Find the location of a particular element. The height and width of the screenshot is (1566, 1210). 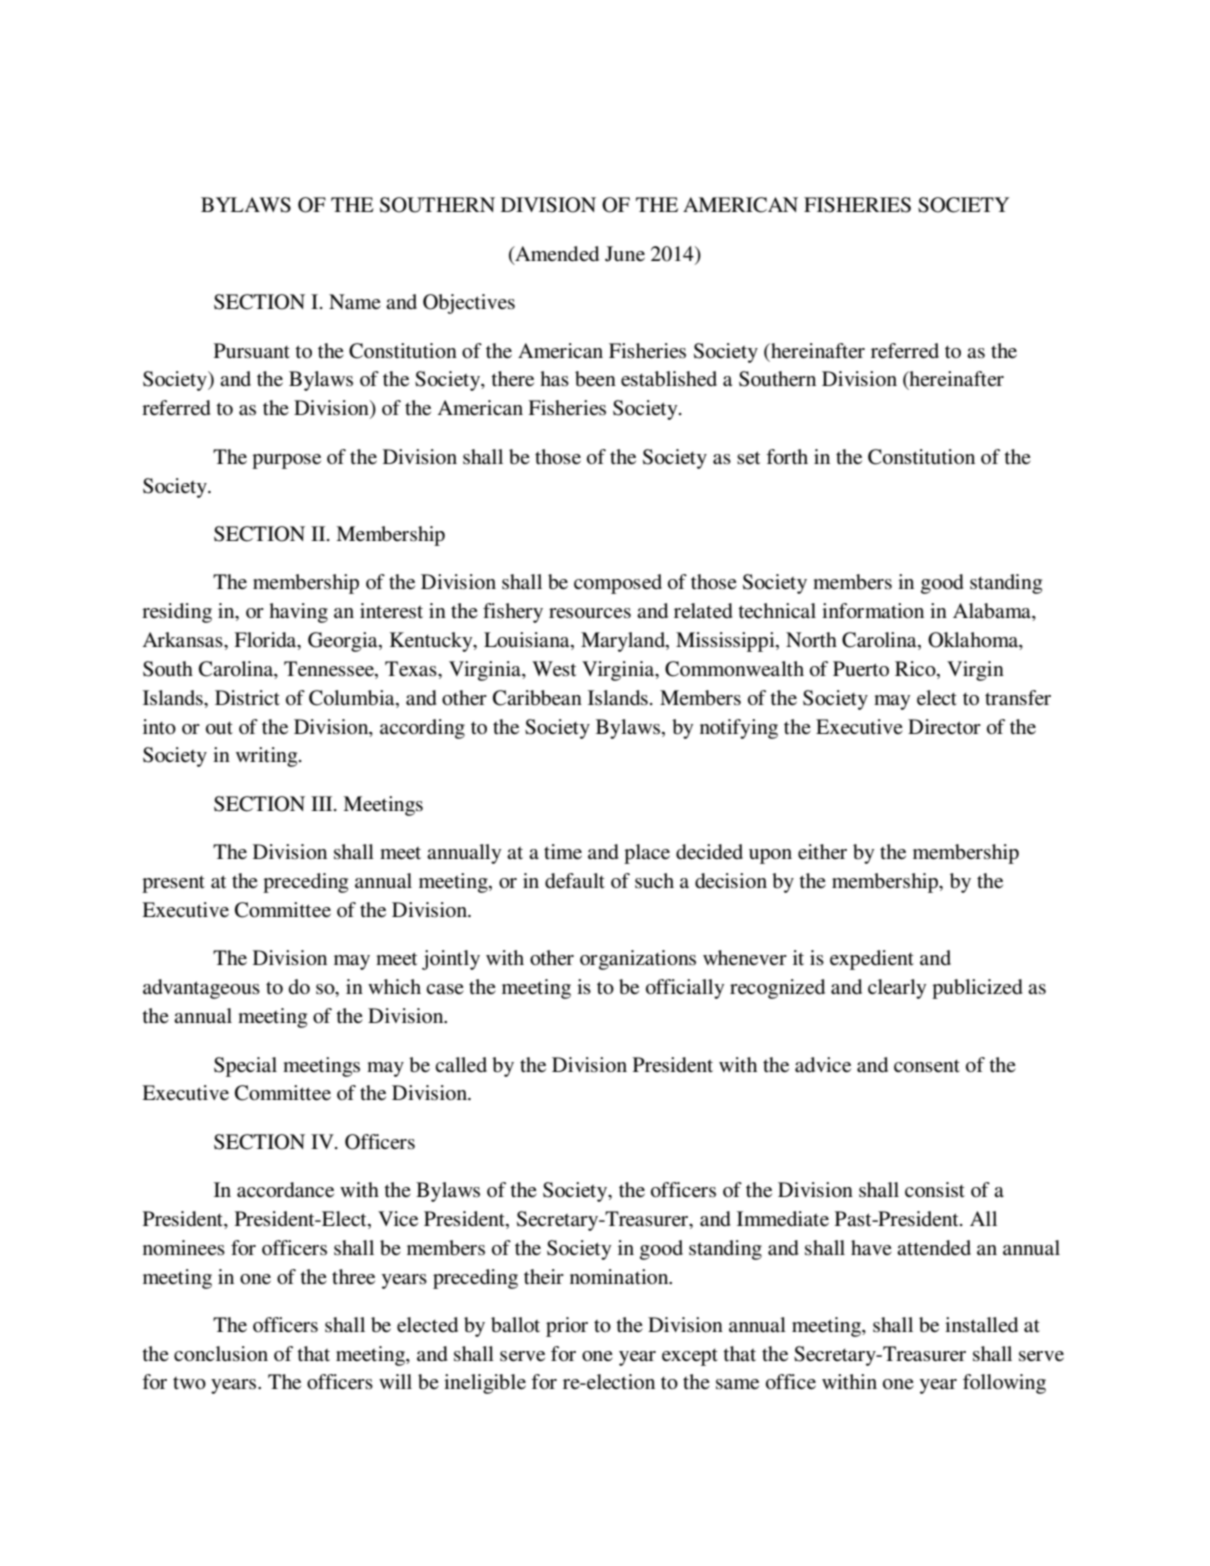

default is located at coordinates (575, 881).
